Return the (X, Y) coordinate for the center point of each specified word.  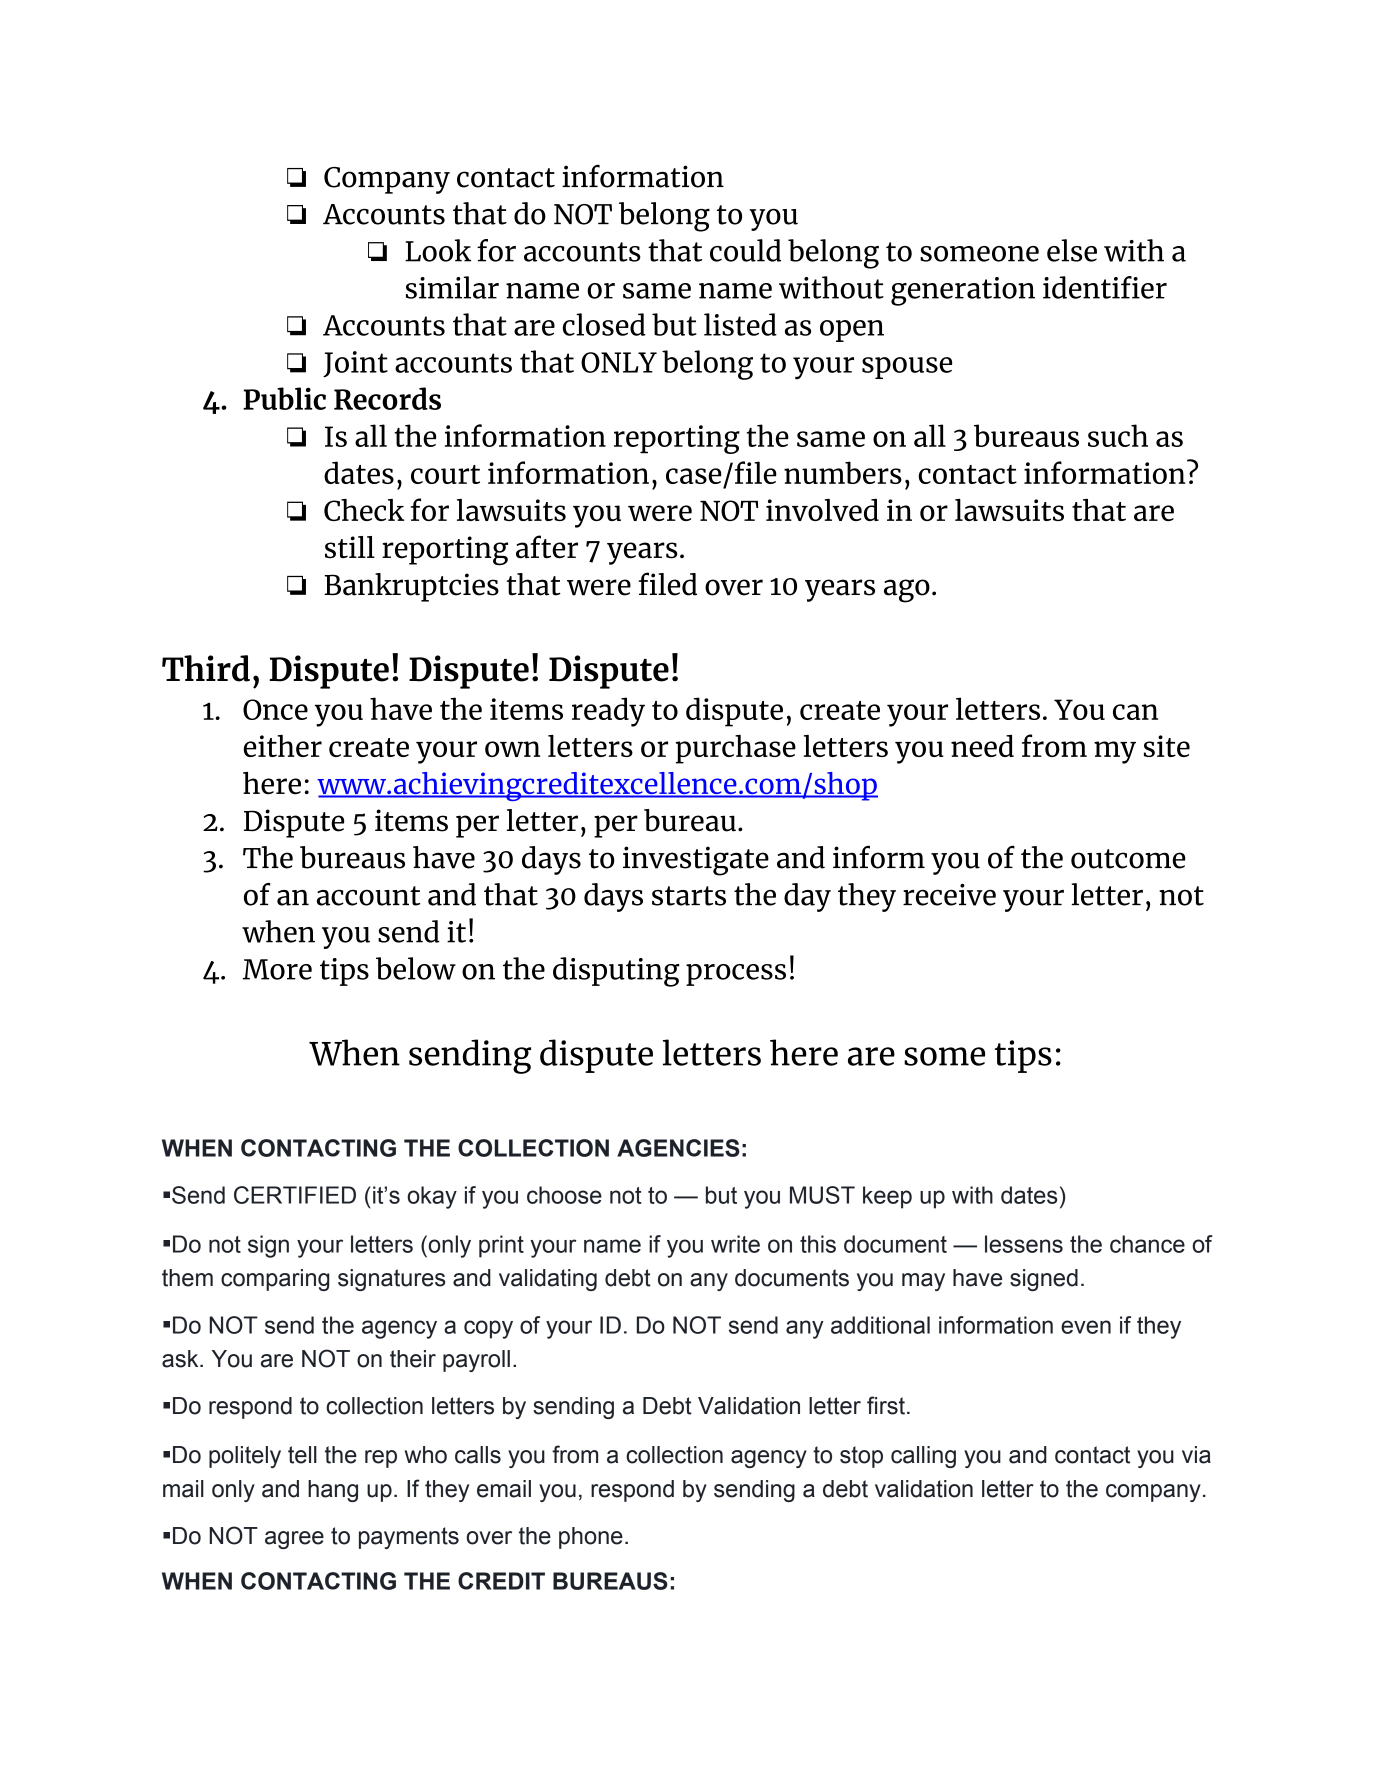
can (1135, 712)
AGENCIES (678, 1148)
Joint (355, 364)
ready (608, 712)
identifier (1105, 287)
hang (333, 1491)
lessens (1024, 1244)
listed (740, 324)
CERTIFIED (295, 1195)
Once (275, 709)
